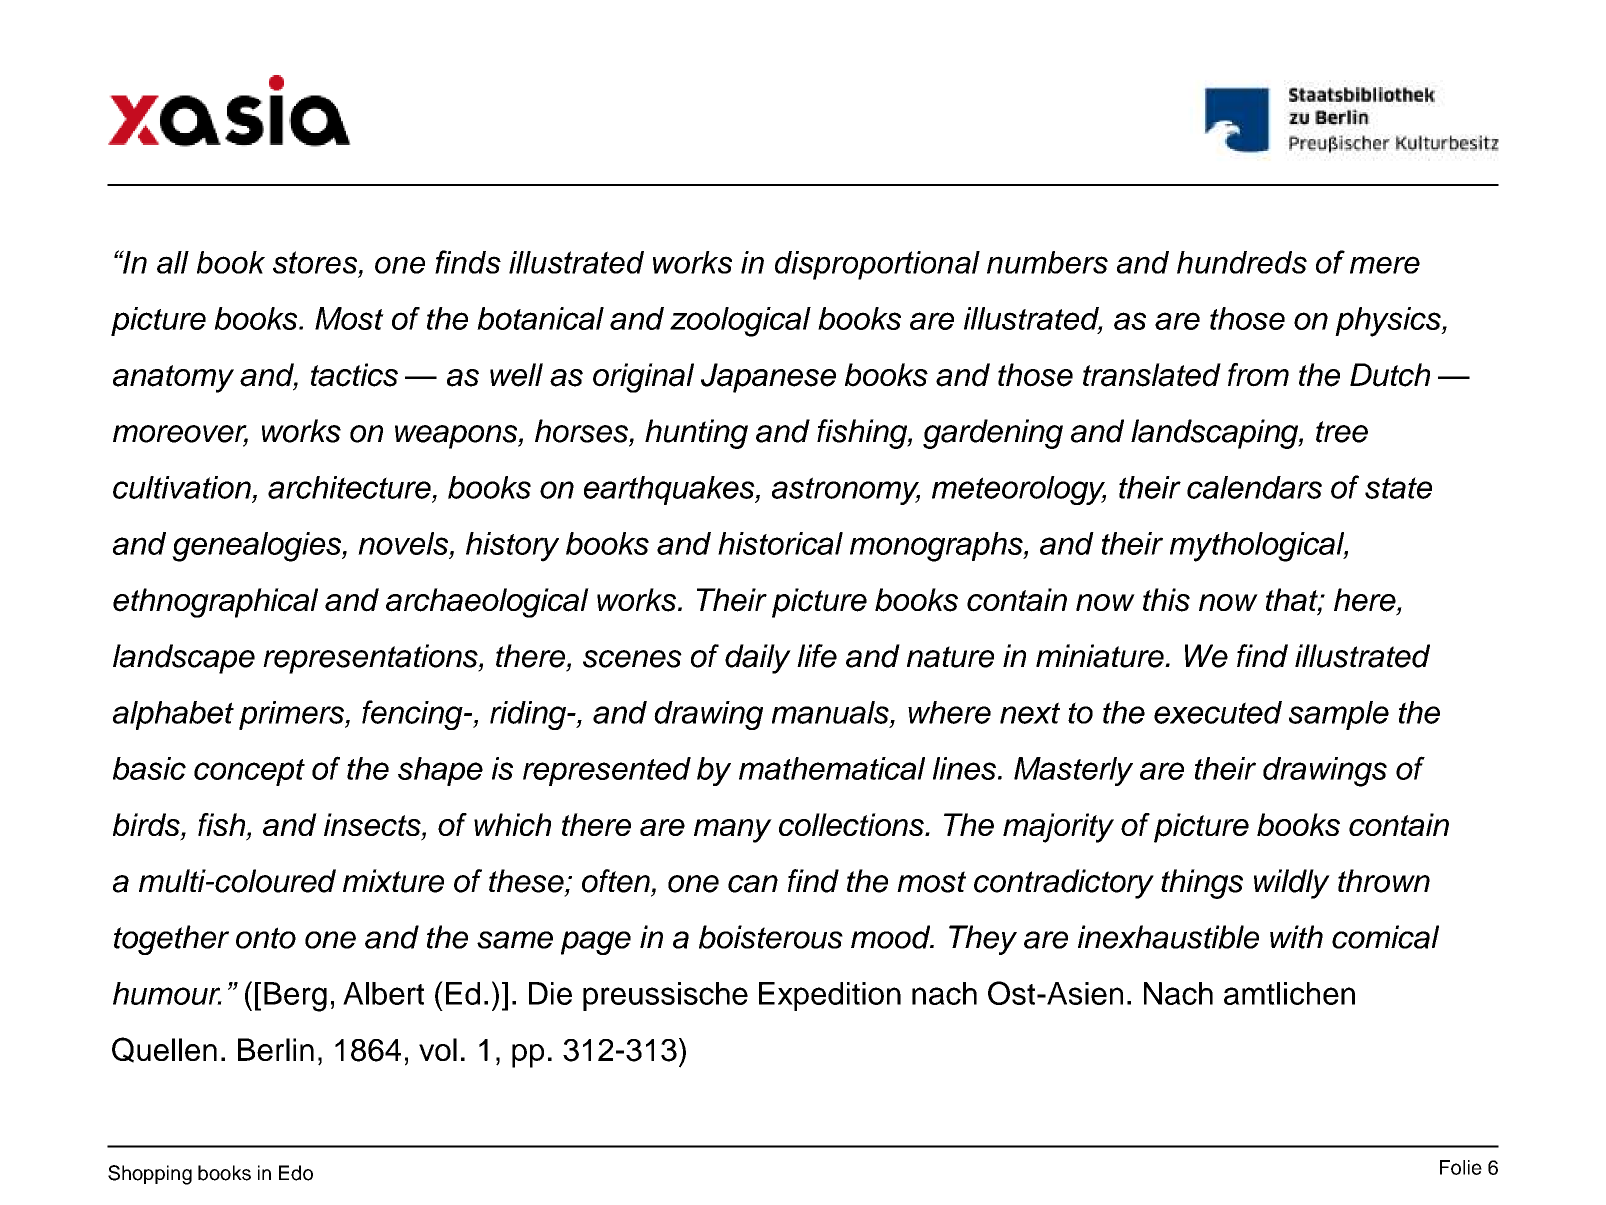 This page has width=1606, height=1205. I want to click on sample, so click(1339, 715).
